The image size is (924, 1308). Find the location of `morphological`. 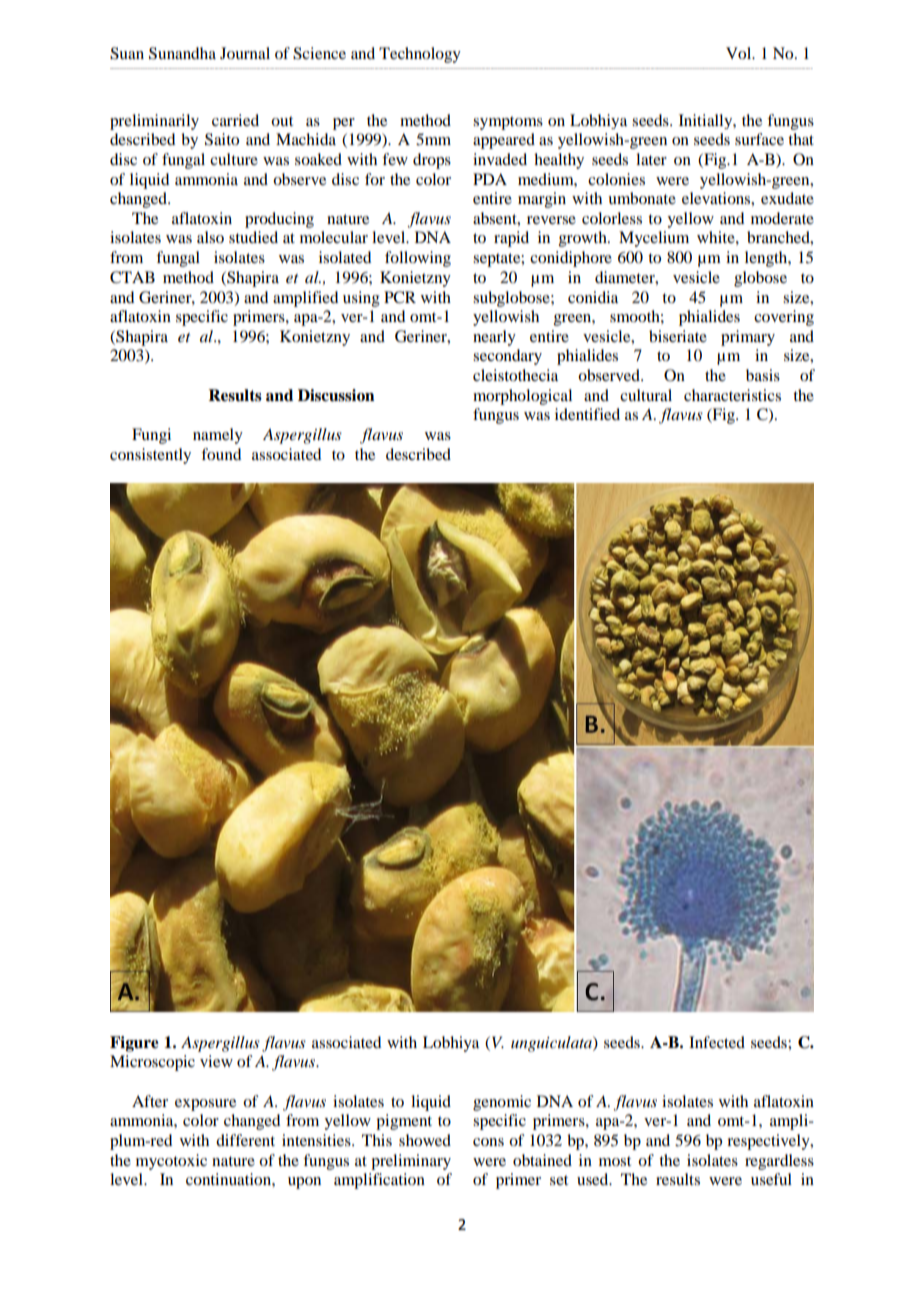

morphological is located at coordinates (522, 397).
